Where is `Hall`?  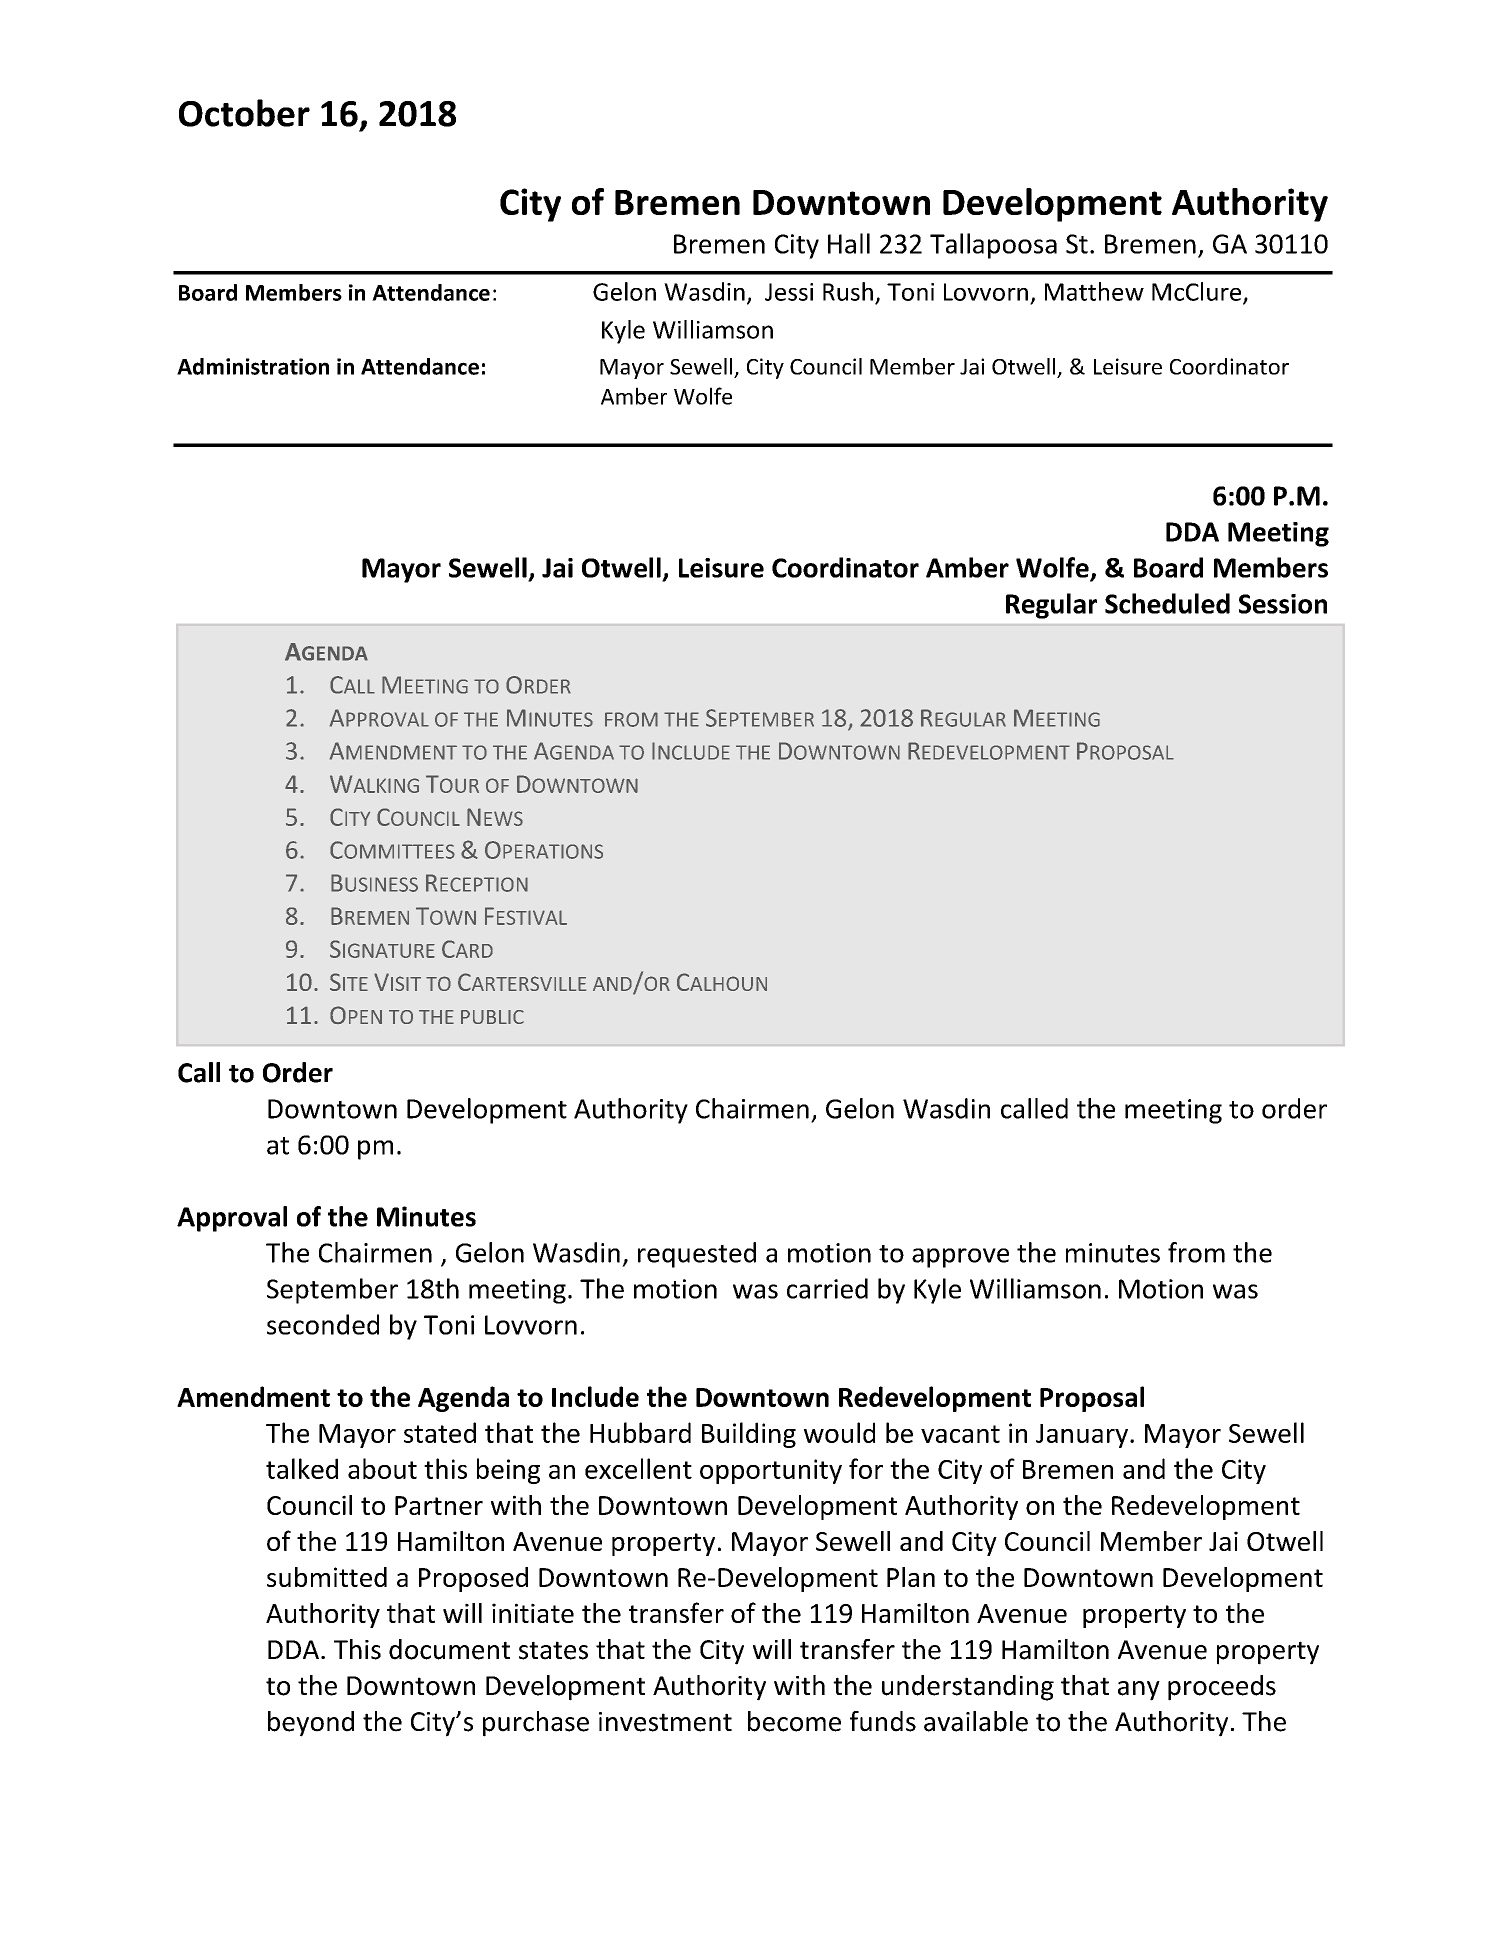 Hall is located at coordinates (849, 243).
